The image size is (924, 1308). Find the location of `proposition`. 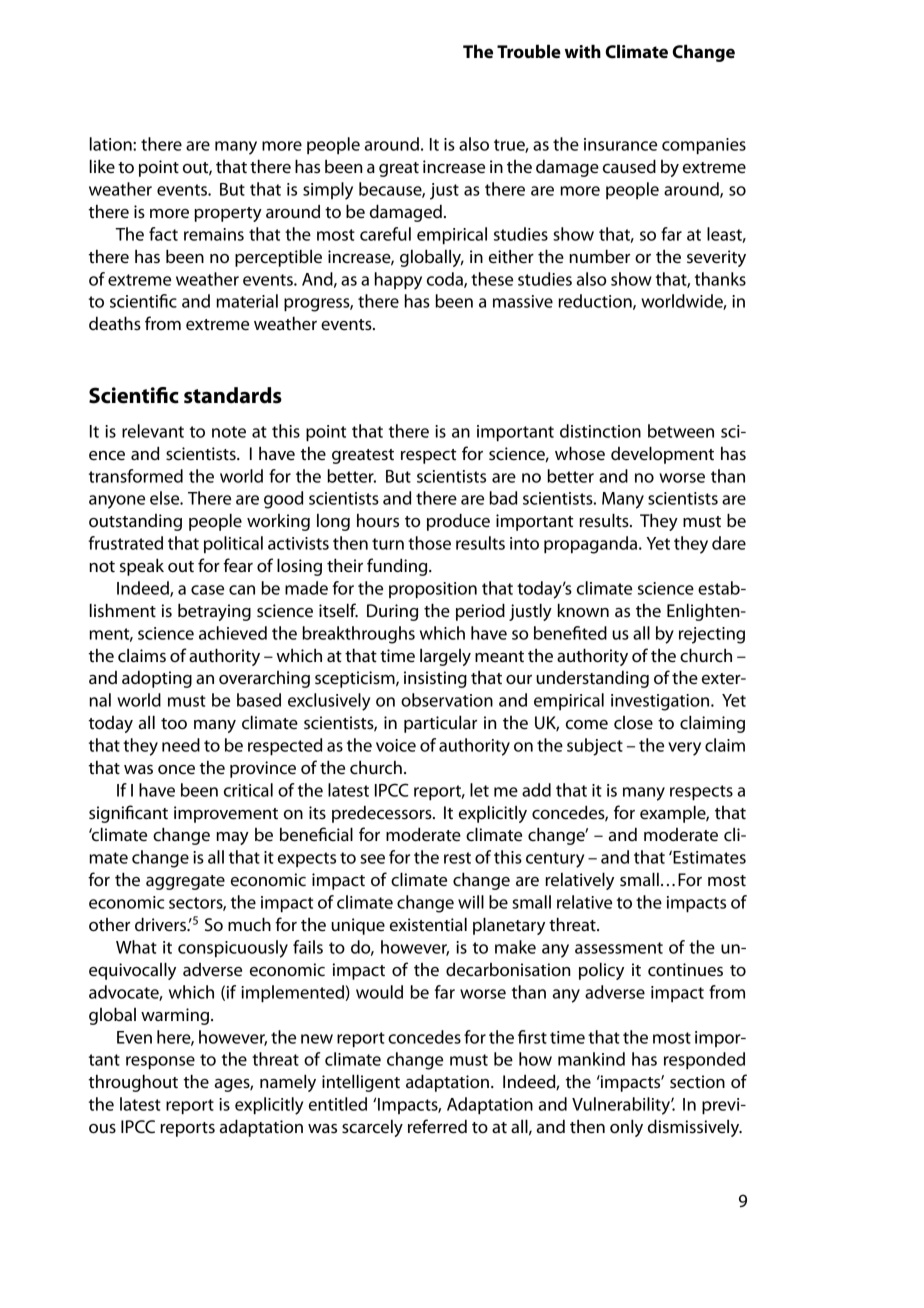

proposition is located at coordinates (433, 590).
